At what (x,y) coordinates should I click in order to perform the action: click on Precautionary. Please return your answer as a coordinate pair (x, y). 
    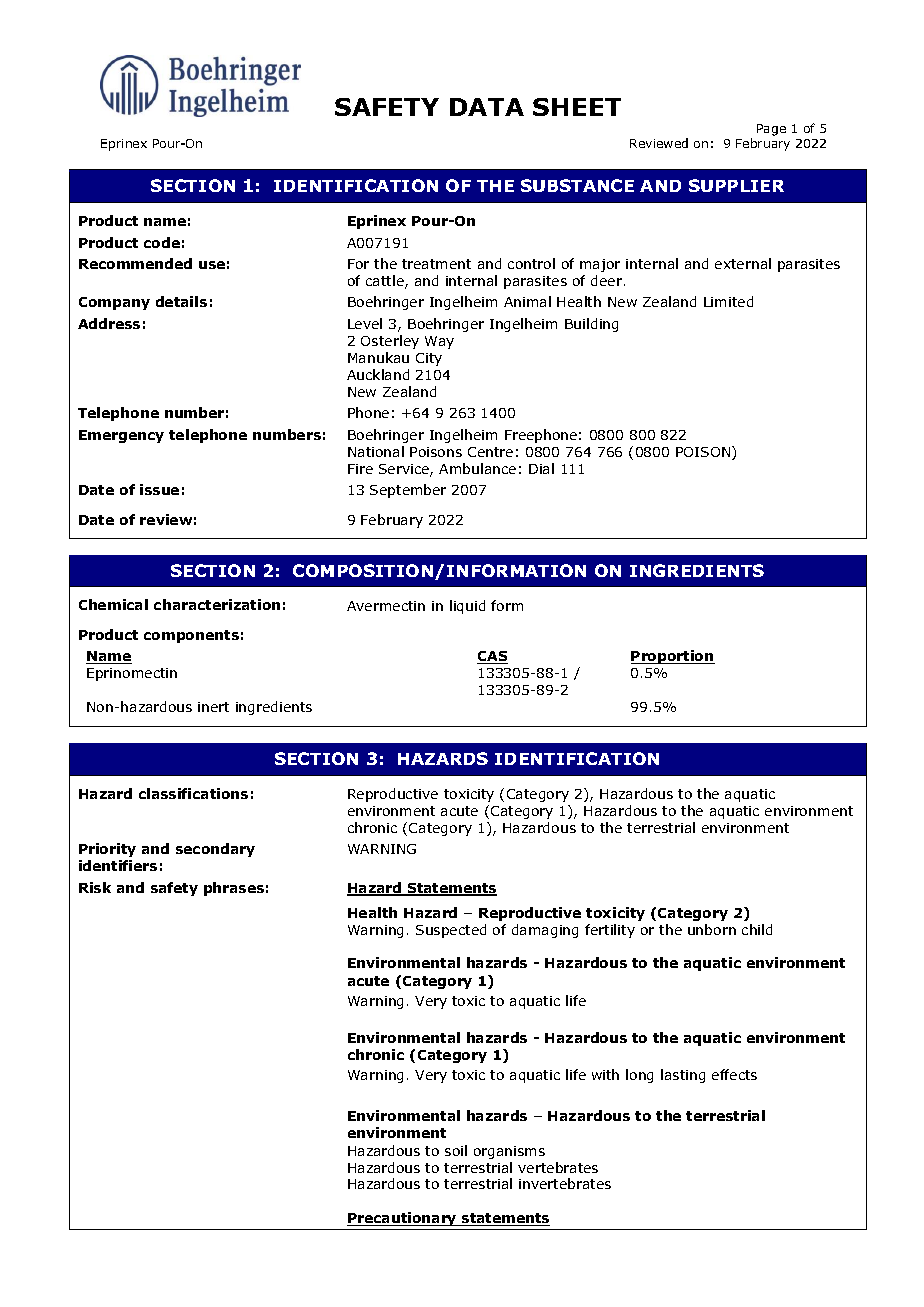
    Looking at the image, I should click on (403, 1219).
